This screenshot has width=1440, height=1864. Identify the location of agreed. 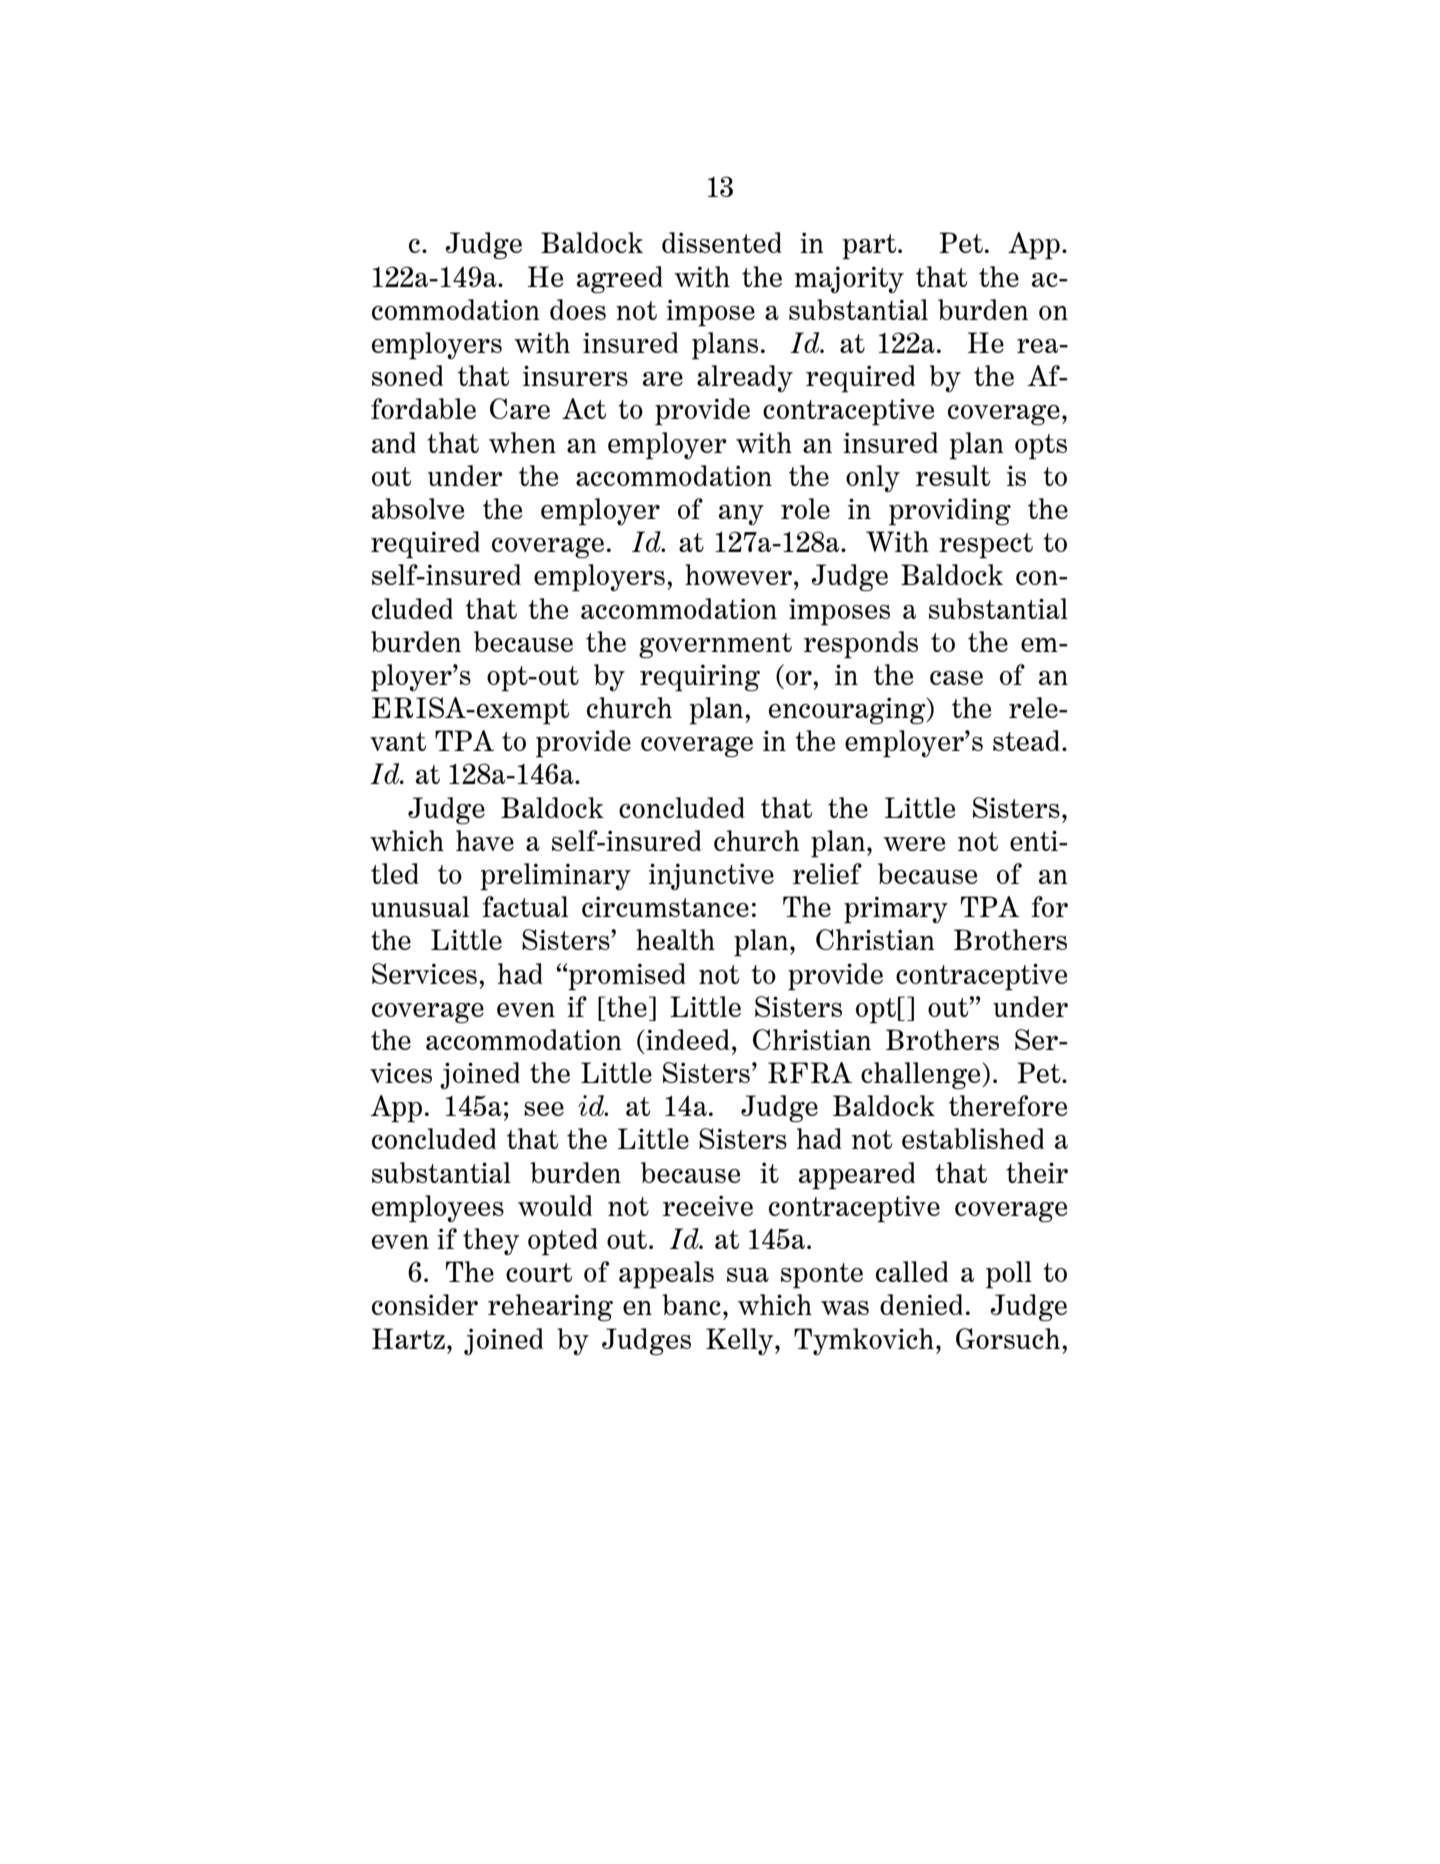
(620, 279).
